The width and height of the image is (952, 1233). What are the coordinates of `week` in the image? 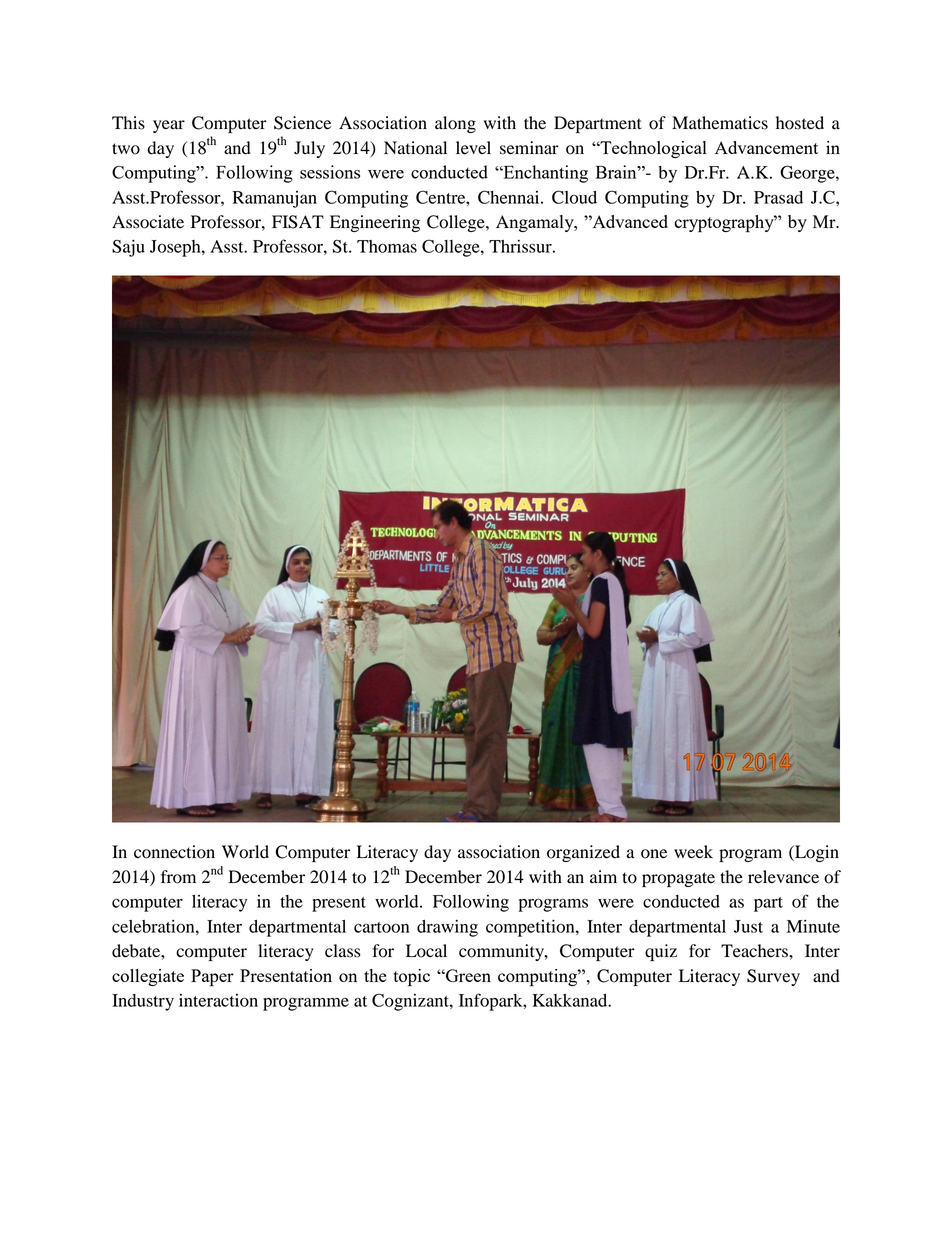 It's located at (693, 852).
